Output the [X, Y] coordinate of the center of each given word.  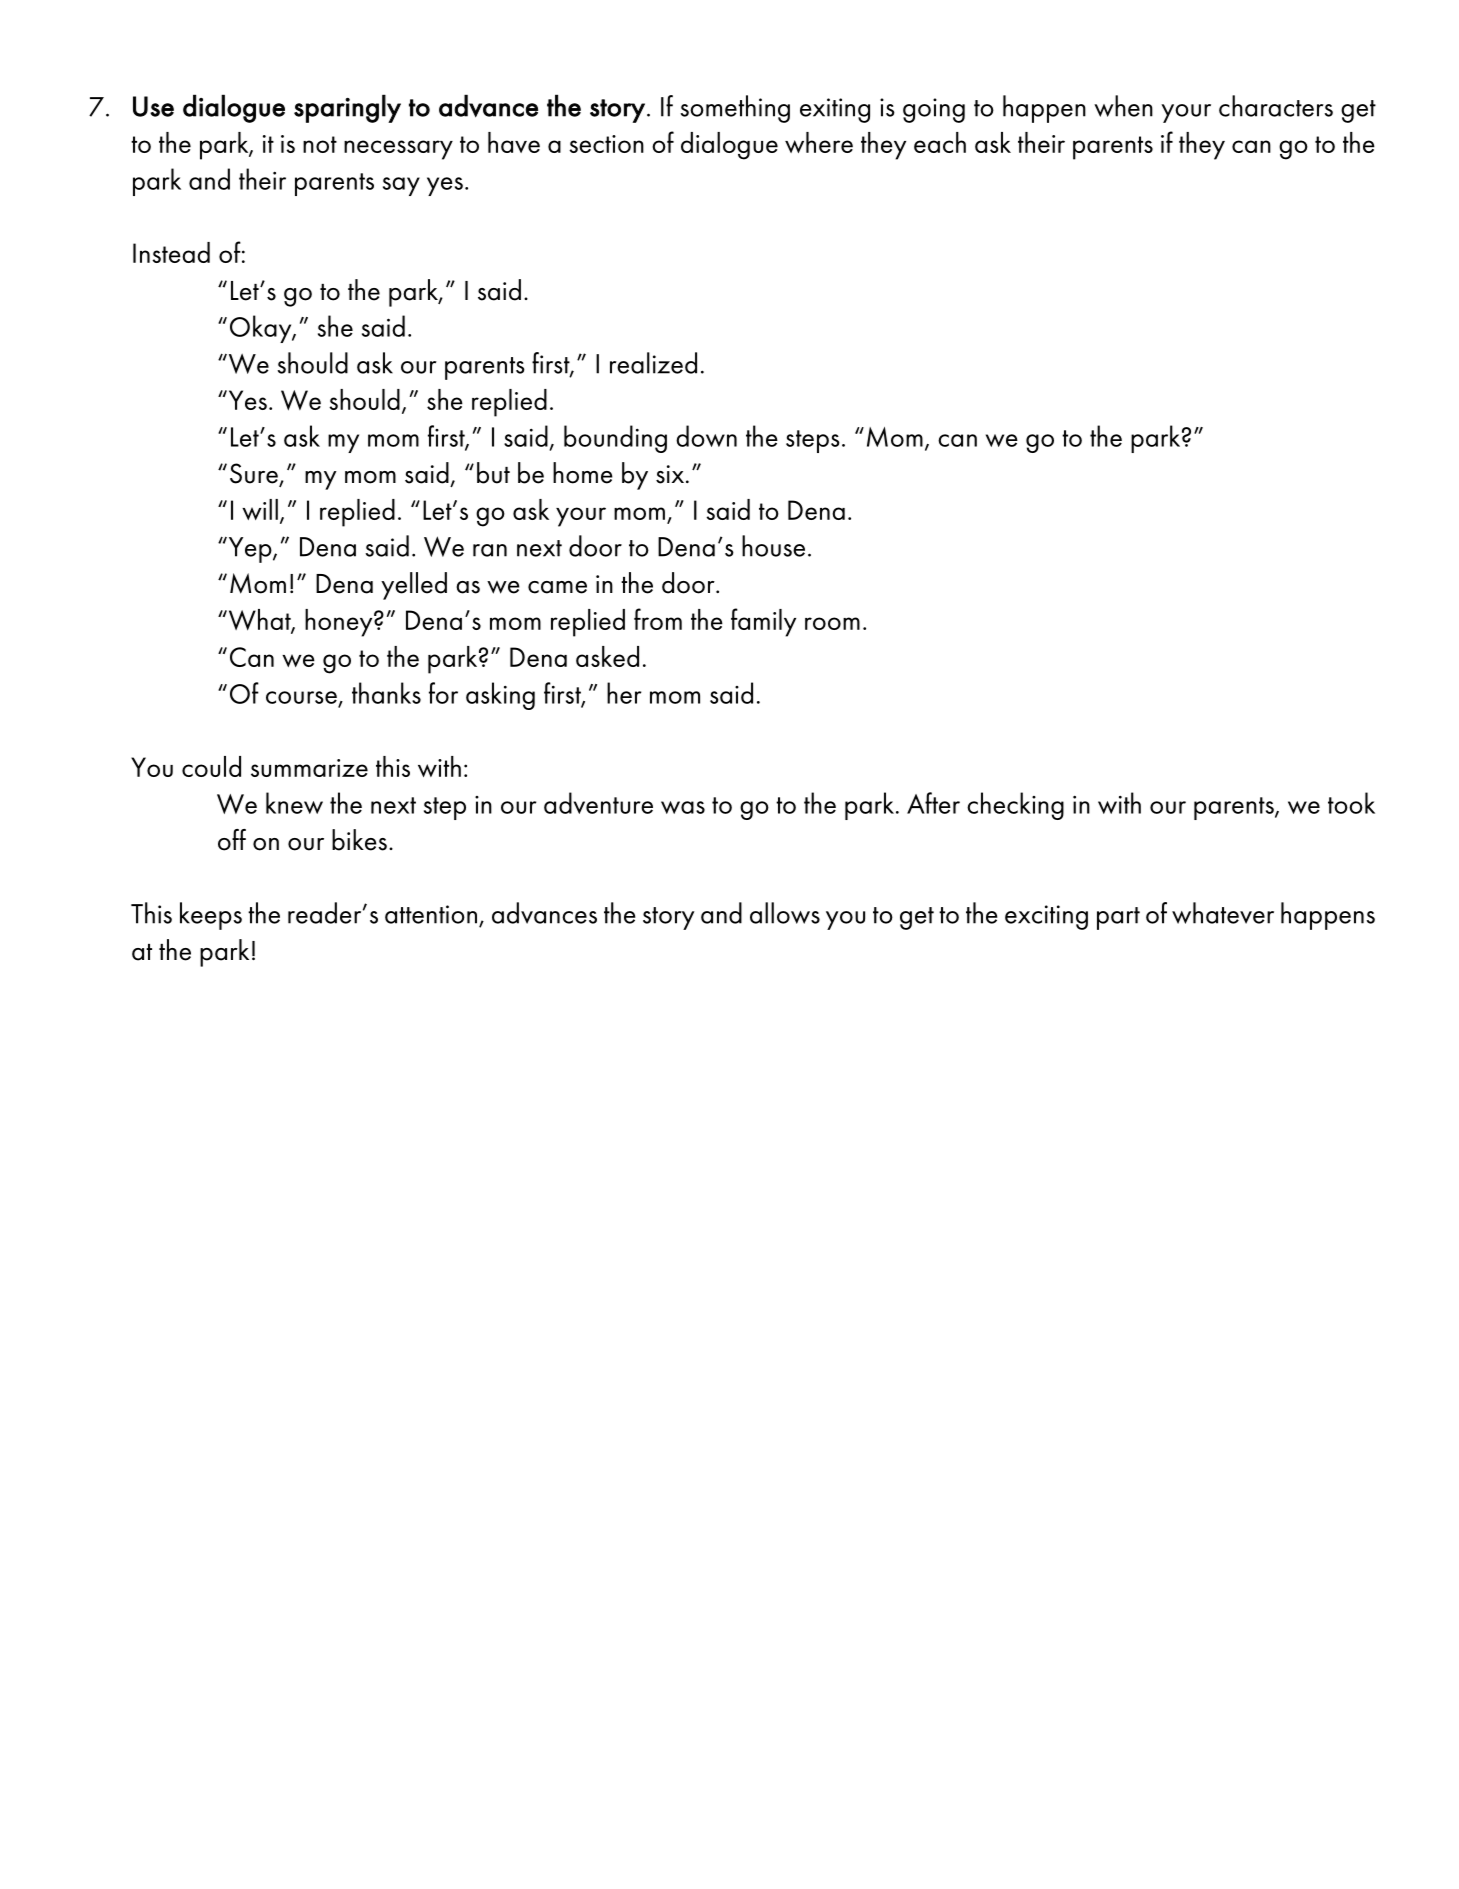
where [819, 142]
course [301, 697]
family [763, 622]
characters [1276, 106]
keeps [211, 916]
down [706, 436]
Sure [255, 474]
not [320, 144]
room [832, 623]
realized [653, 363]
